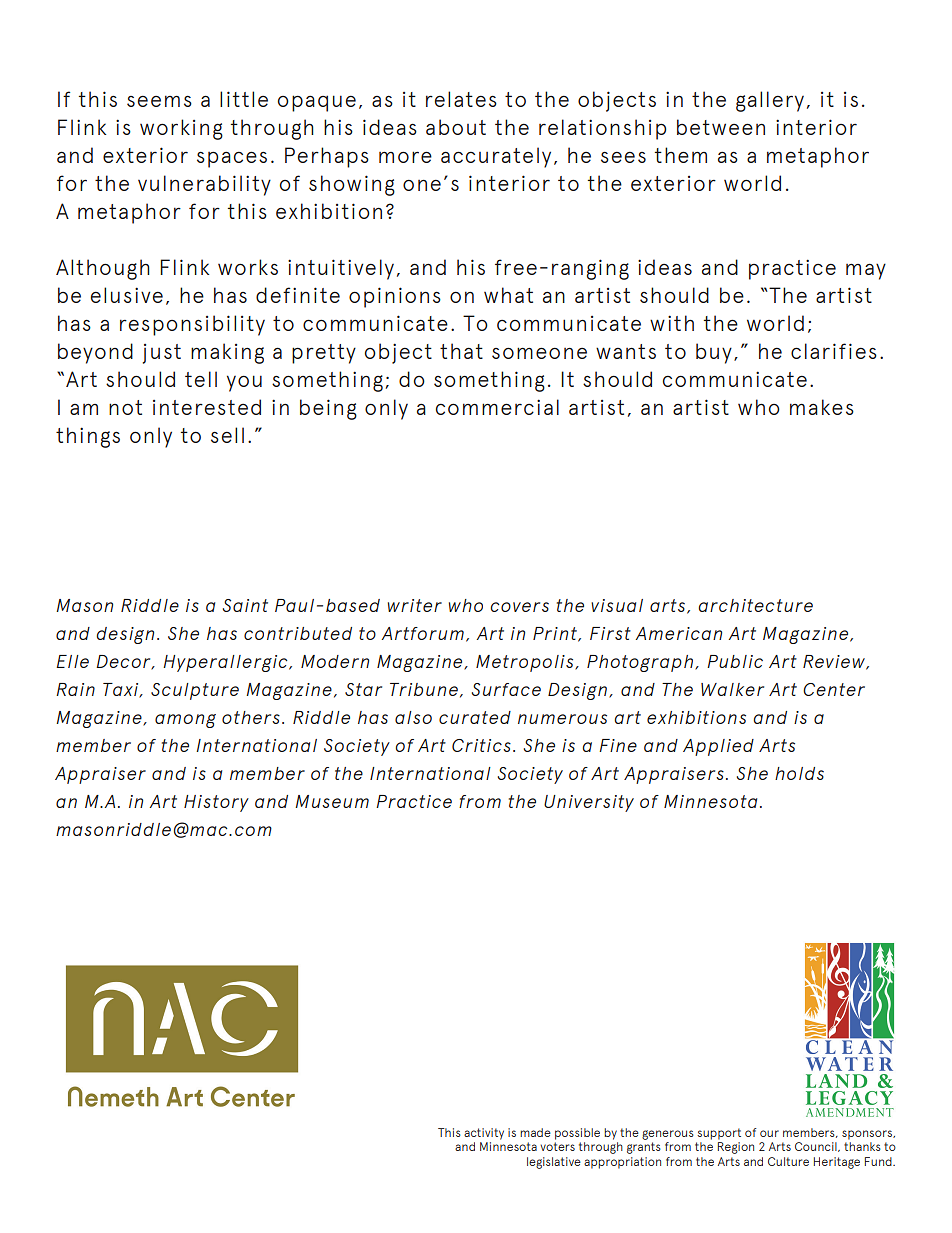 The height and width of the document is (1233, 952). What do you see at coordinates (456, 127) in the document?
I see `about` at bounding box center [456, 127].
